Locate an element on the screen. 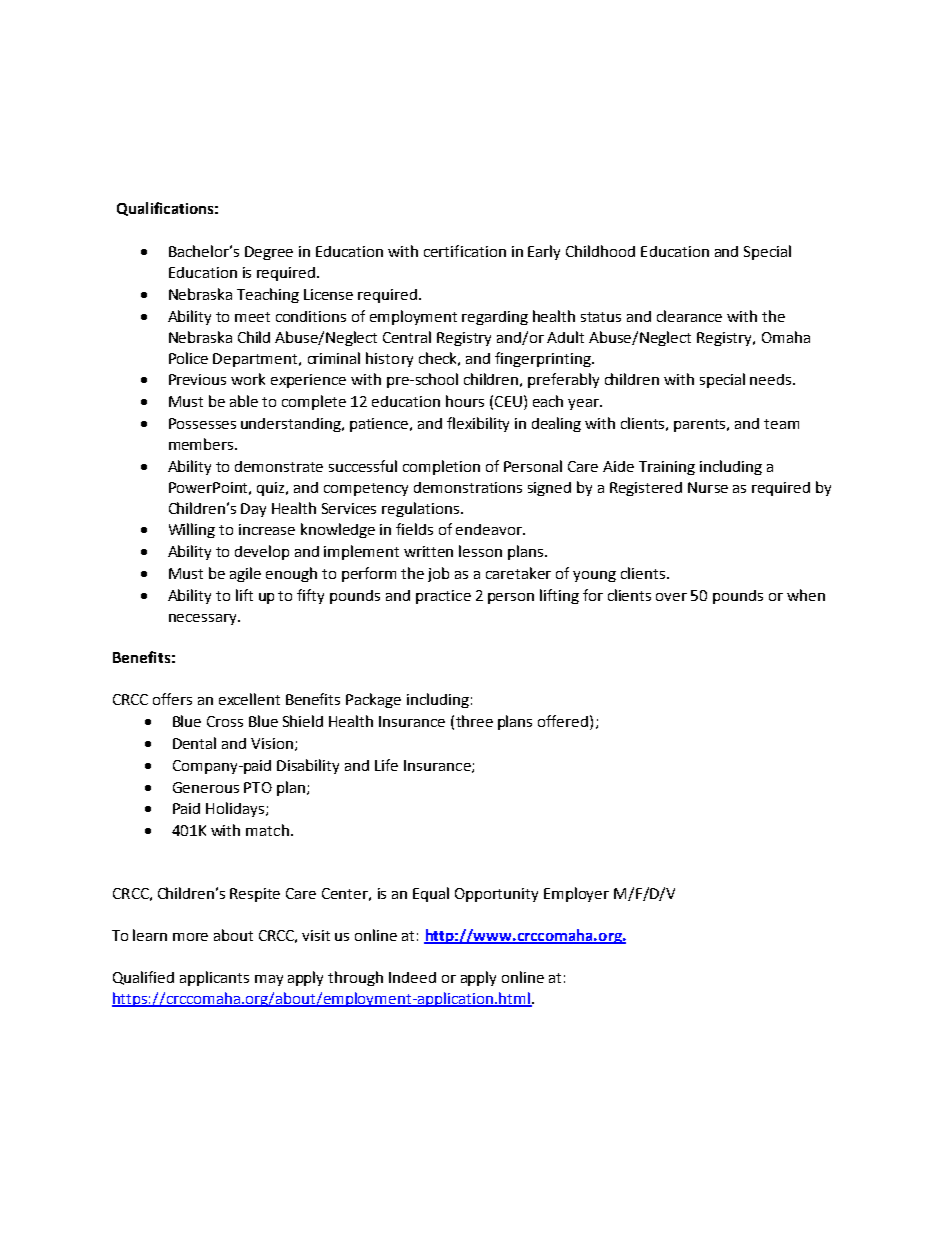 The height and width of the screenshot is (1233, 952). necessary is located at coordinates (204, 619).
